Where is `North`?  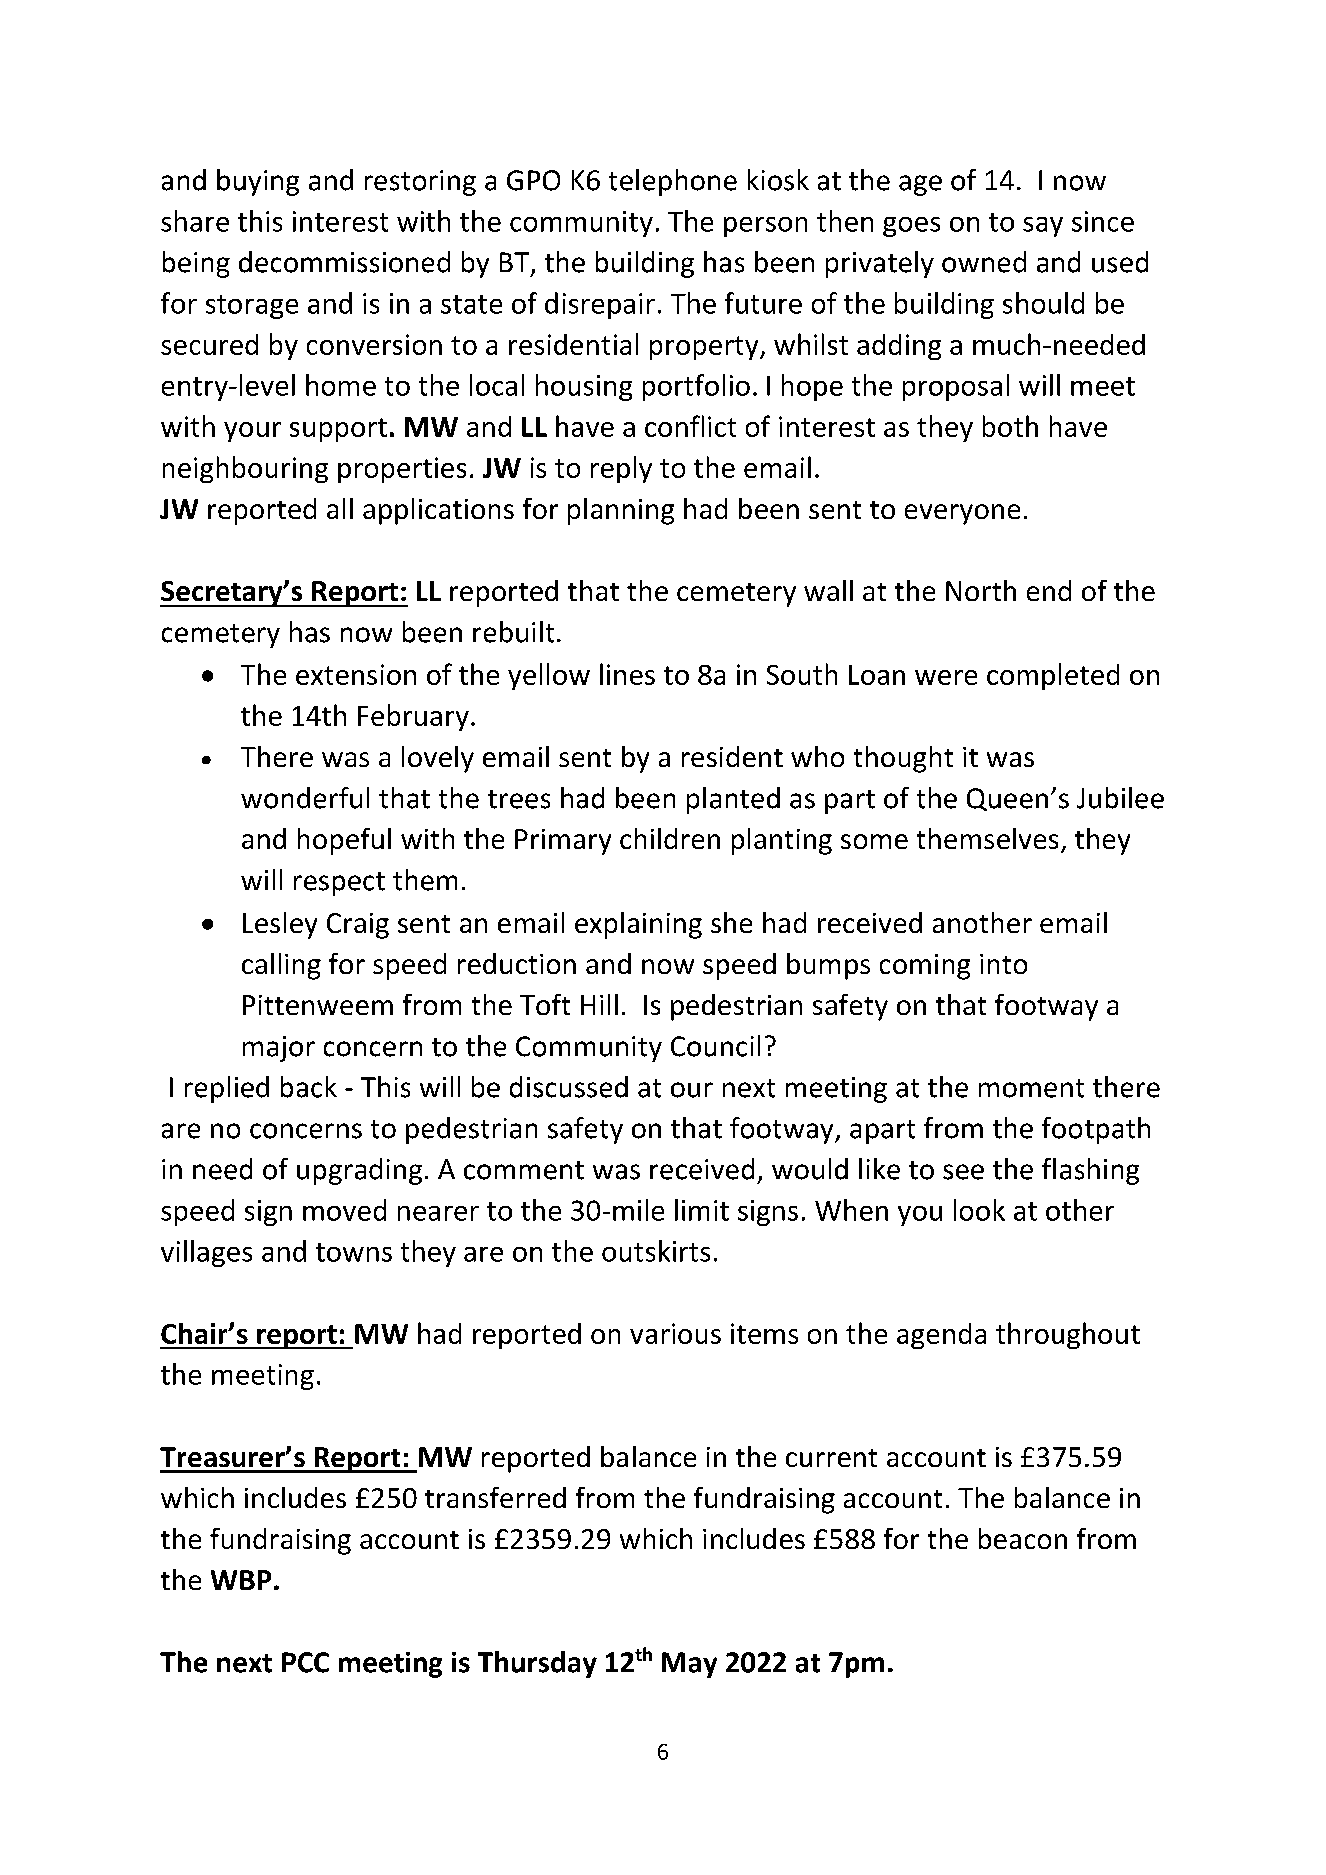 North is located at coordinates (981, 590).
